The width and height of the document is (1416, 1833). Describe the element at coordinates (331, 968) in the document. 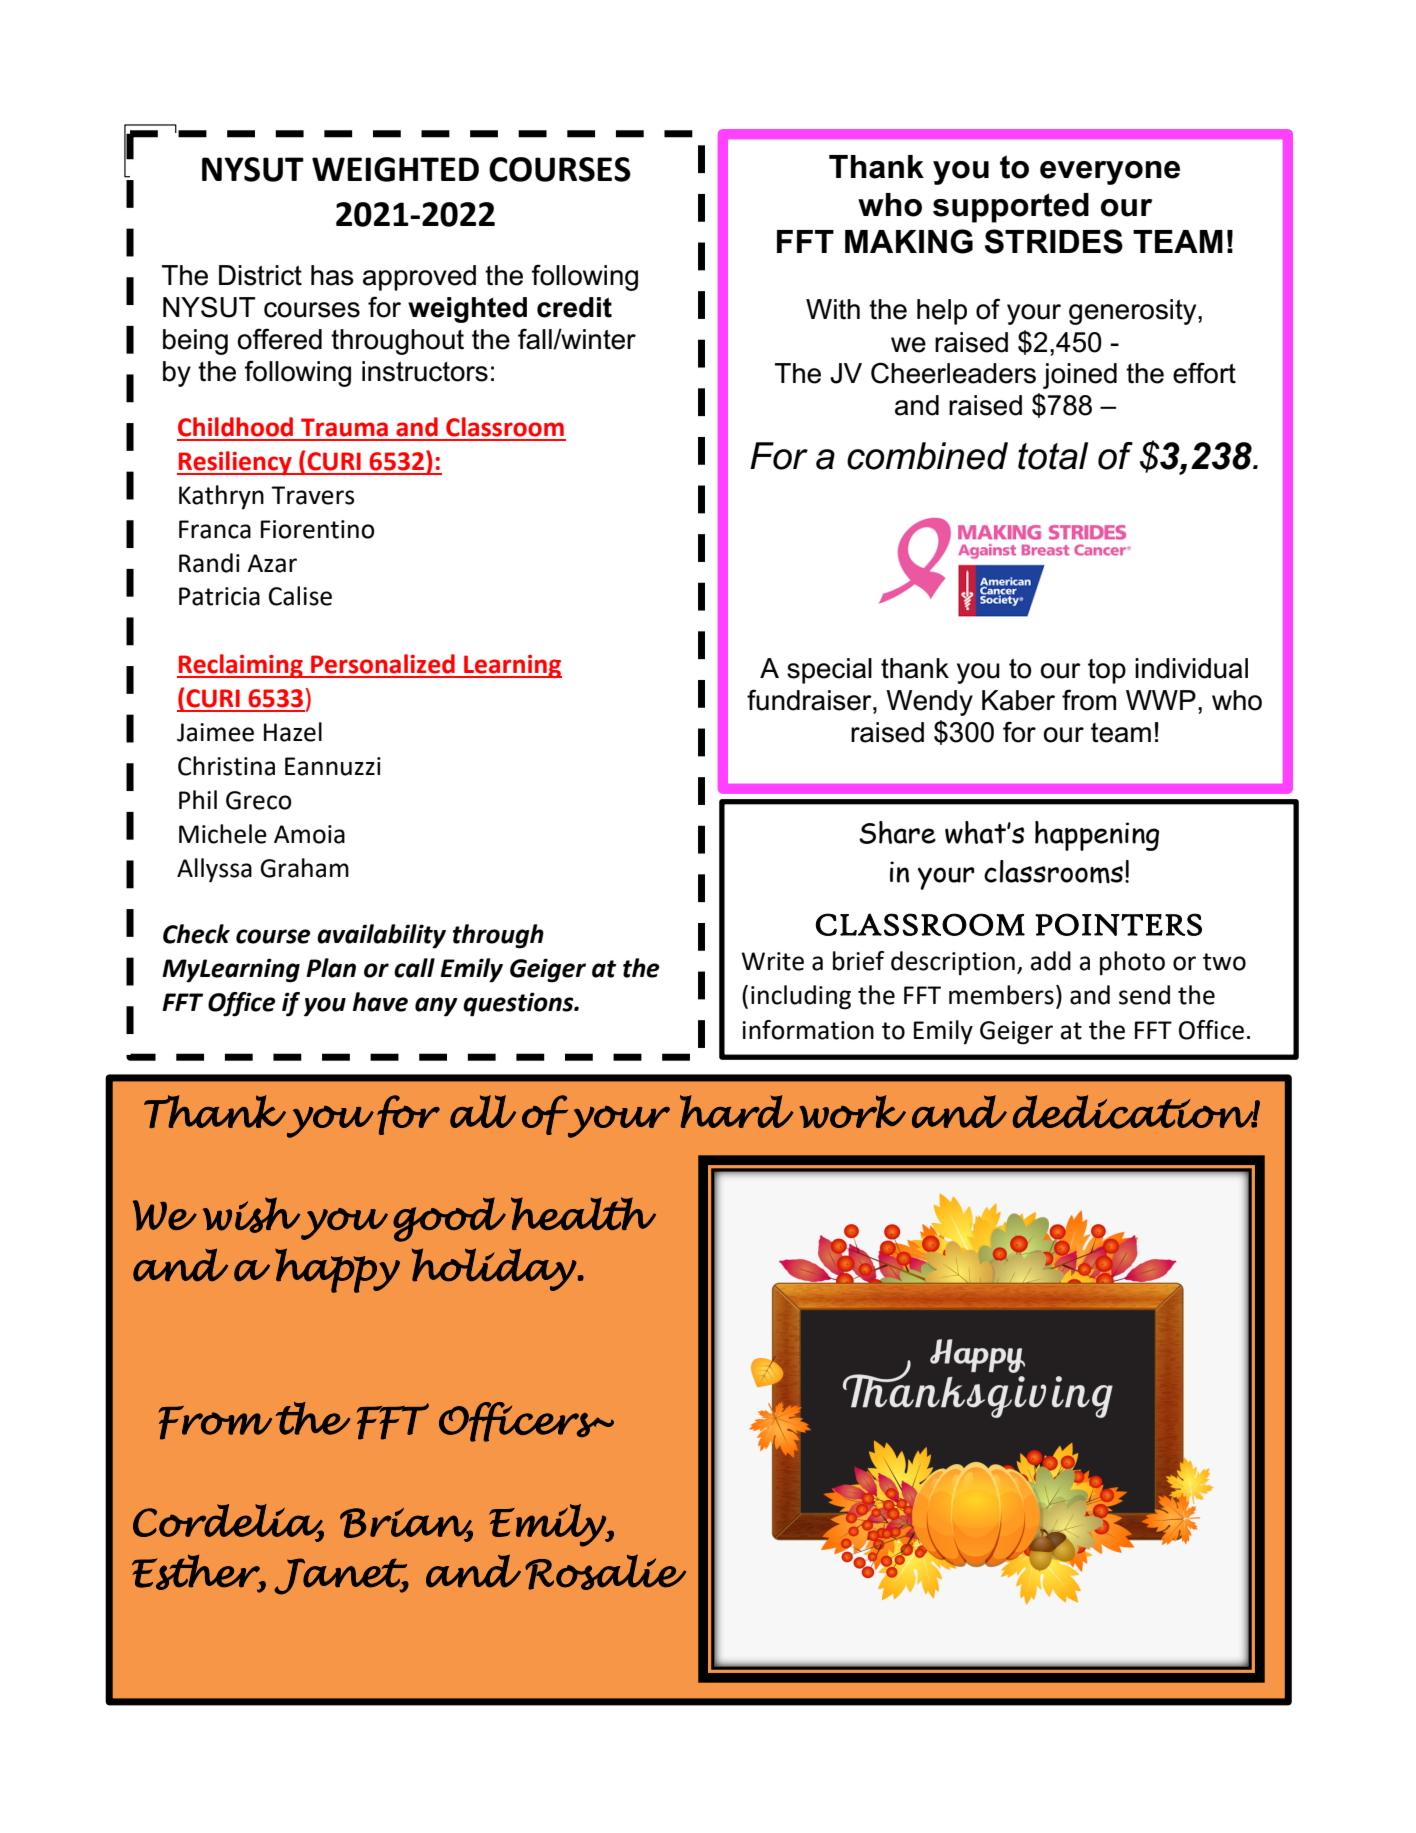

I see `Plan` at that location.
